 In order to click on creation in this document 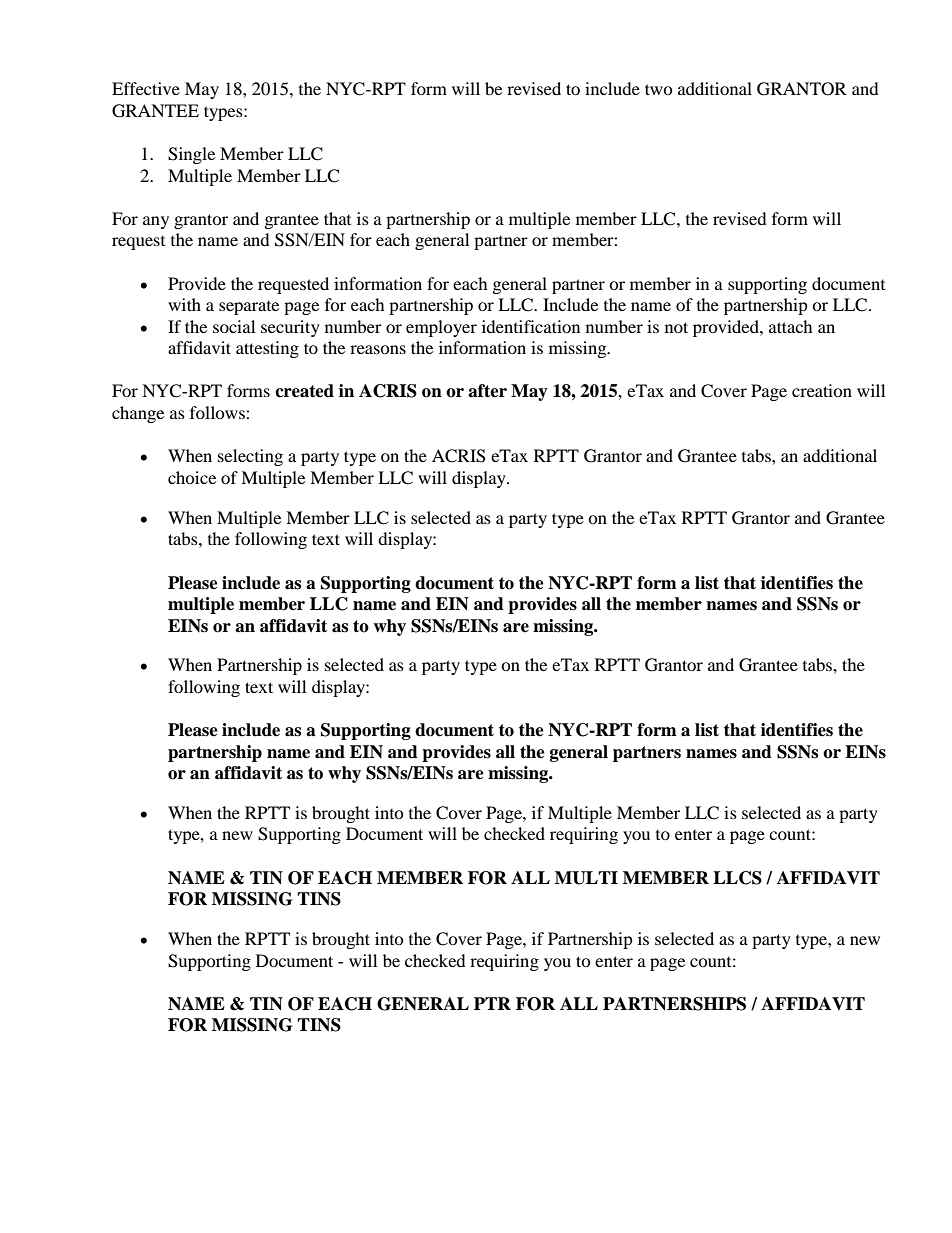, I will do `click(822, 390)`.
